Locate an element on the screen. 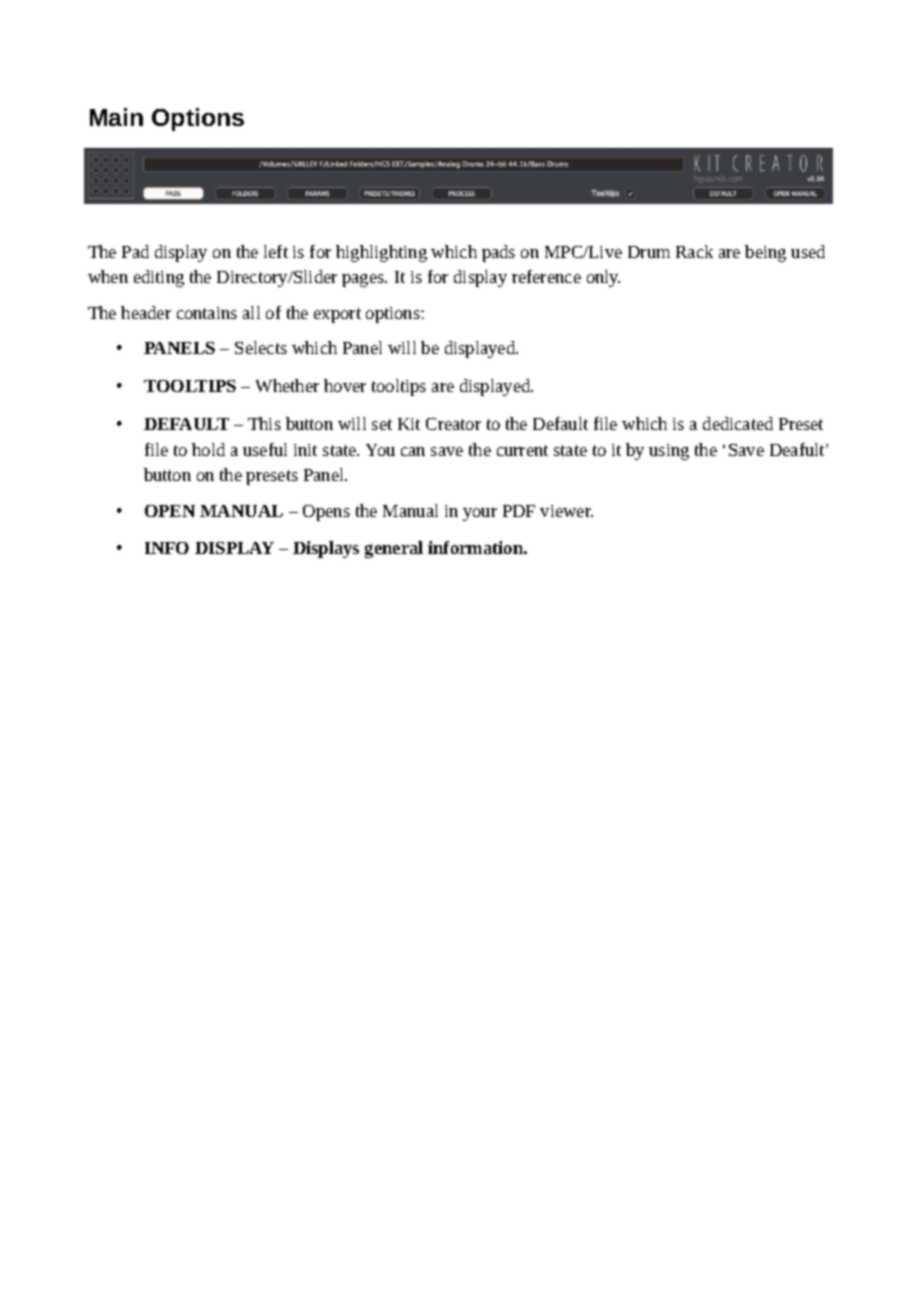 The image size is (924, 1308). export is located at coordinates (337, 315).
